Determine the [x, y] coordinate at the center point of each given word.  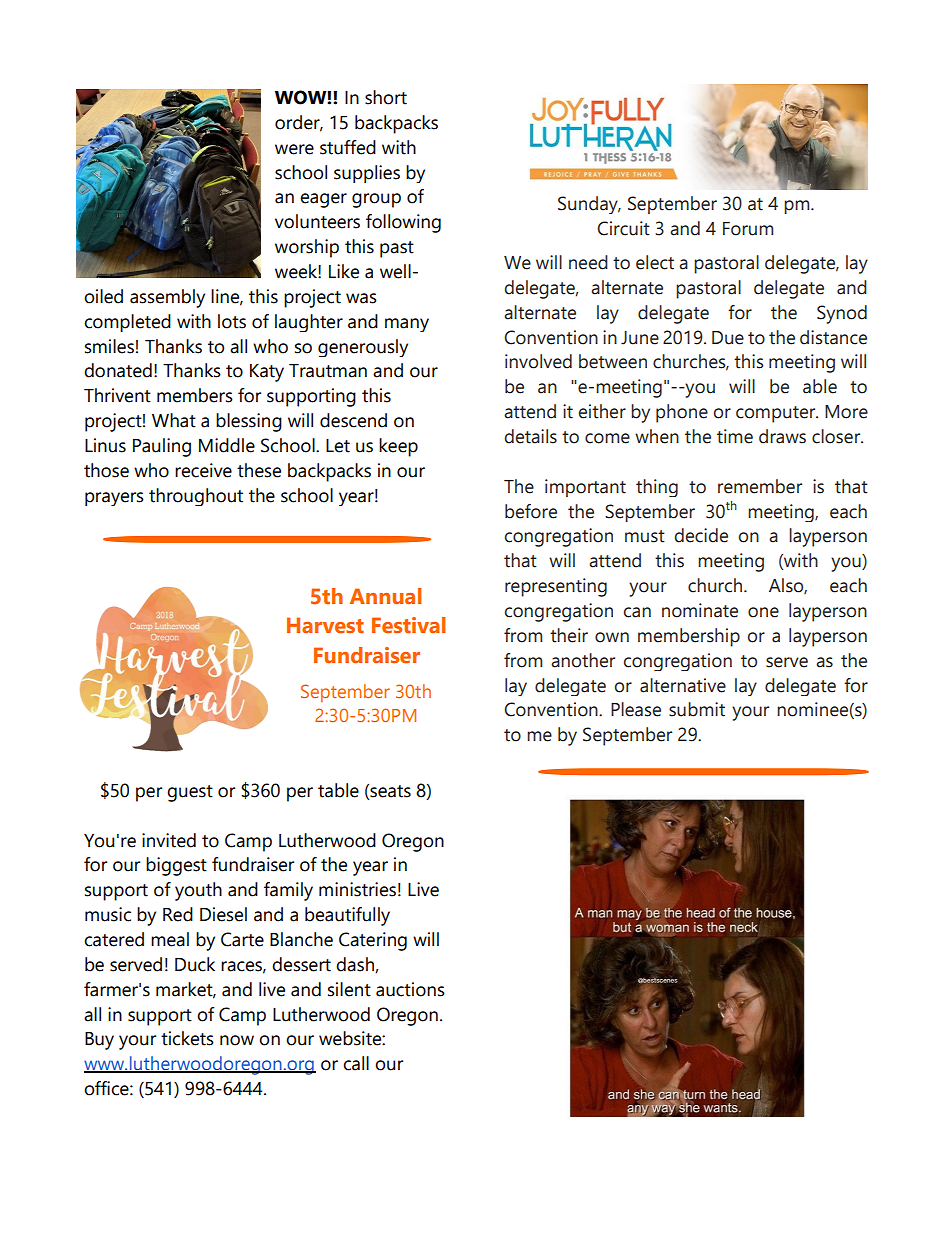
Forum [748, 229]
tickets [187, 1038]
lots [232, 321]
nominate [700, 610]
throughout [196, 497]
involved [538, 361]
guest [190, 793]
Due [728, 338]
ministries [357, 889]
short [386, 97]
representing [556, 587]
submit [697, 709]
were [294, 149]
